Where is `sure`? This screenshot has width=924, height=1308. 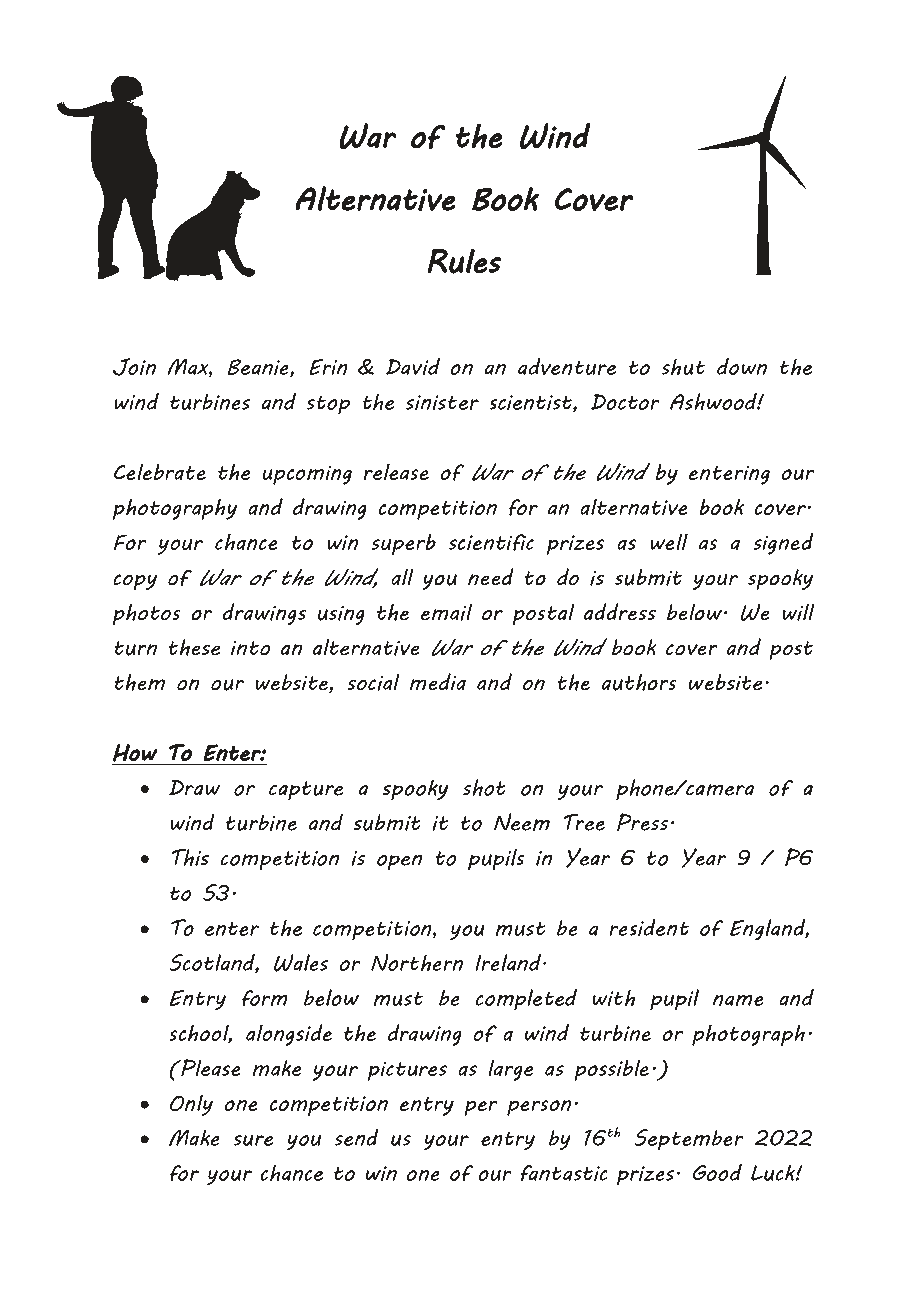 sure is located at coordinates (253, 1140).
